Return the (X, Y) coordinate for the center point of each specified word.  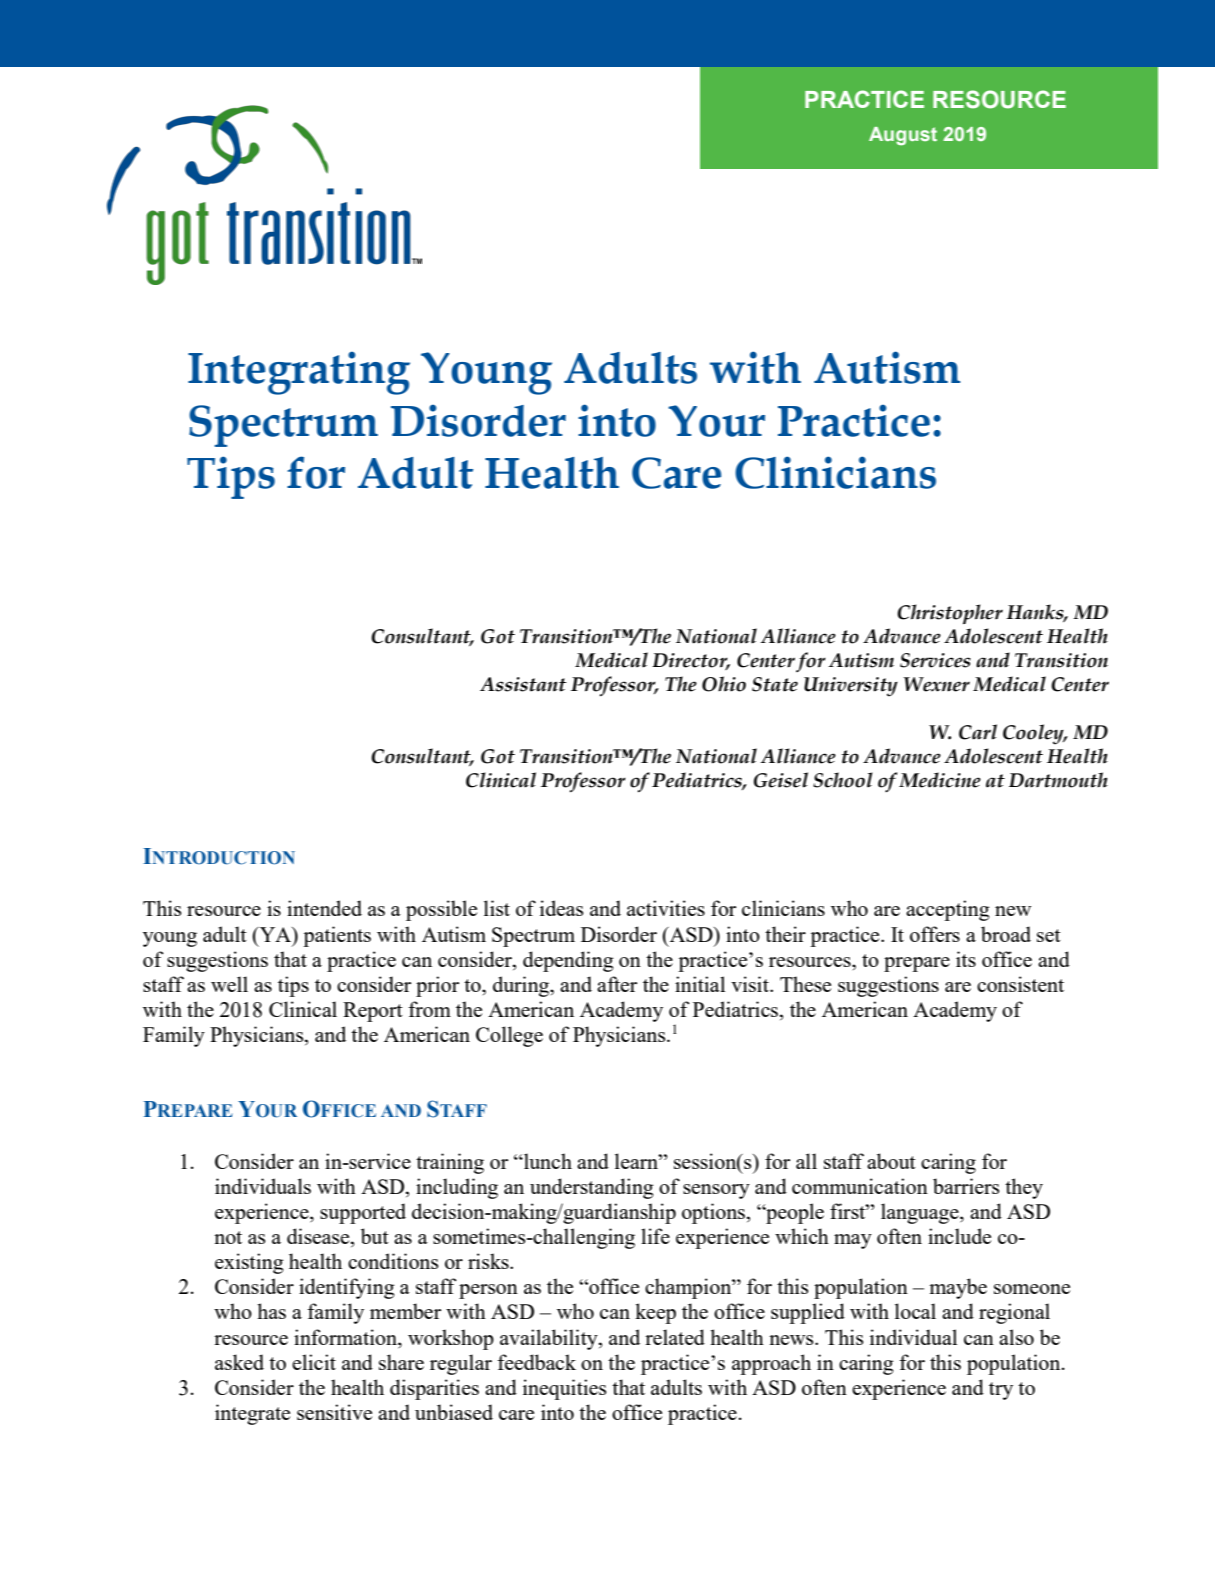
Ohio (724, 684)
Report (373, 1012)
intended (324, 908)
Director (691, 661)
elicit (314, 1362)
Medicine (940, 780)
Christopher (950, 614)
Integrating (299, 373)
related (675, 1337)
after (617, 984)
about (891, 1161)
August (903, 136)
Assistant (523, 684)
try (1001, 1391)
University (851, 687)
